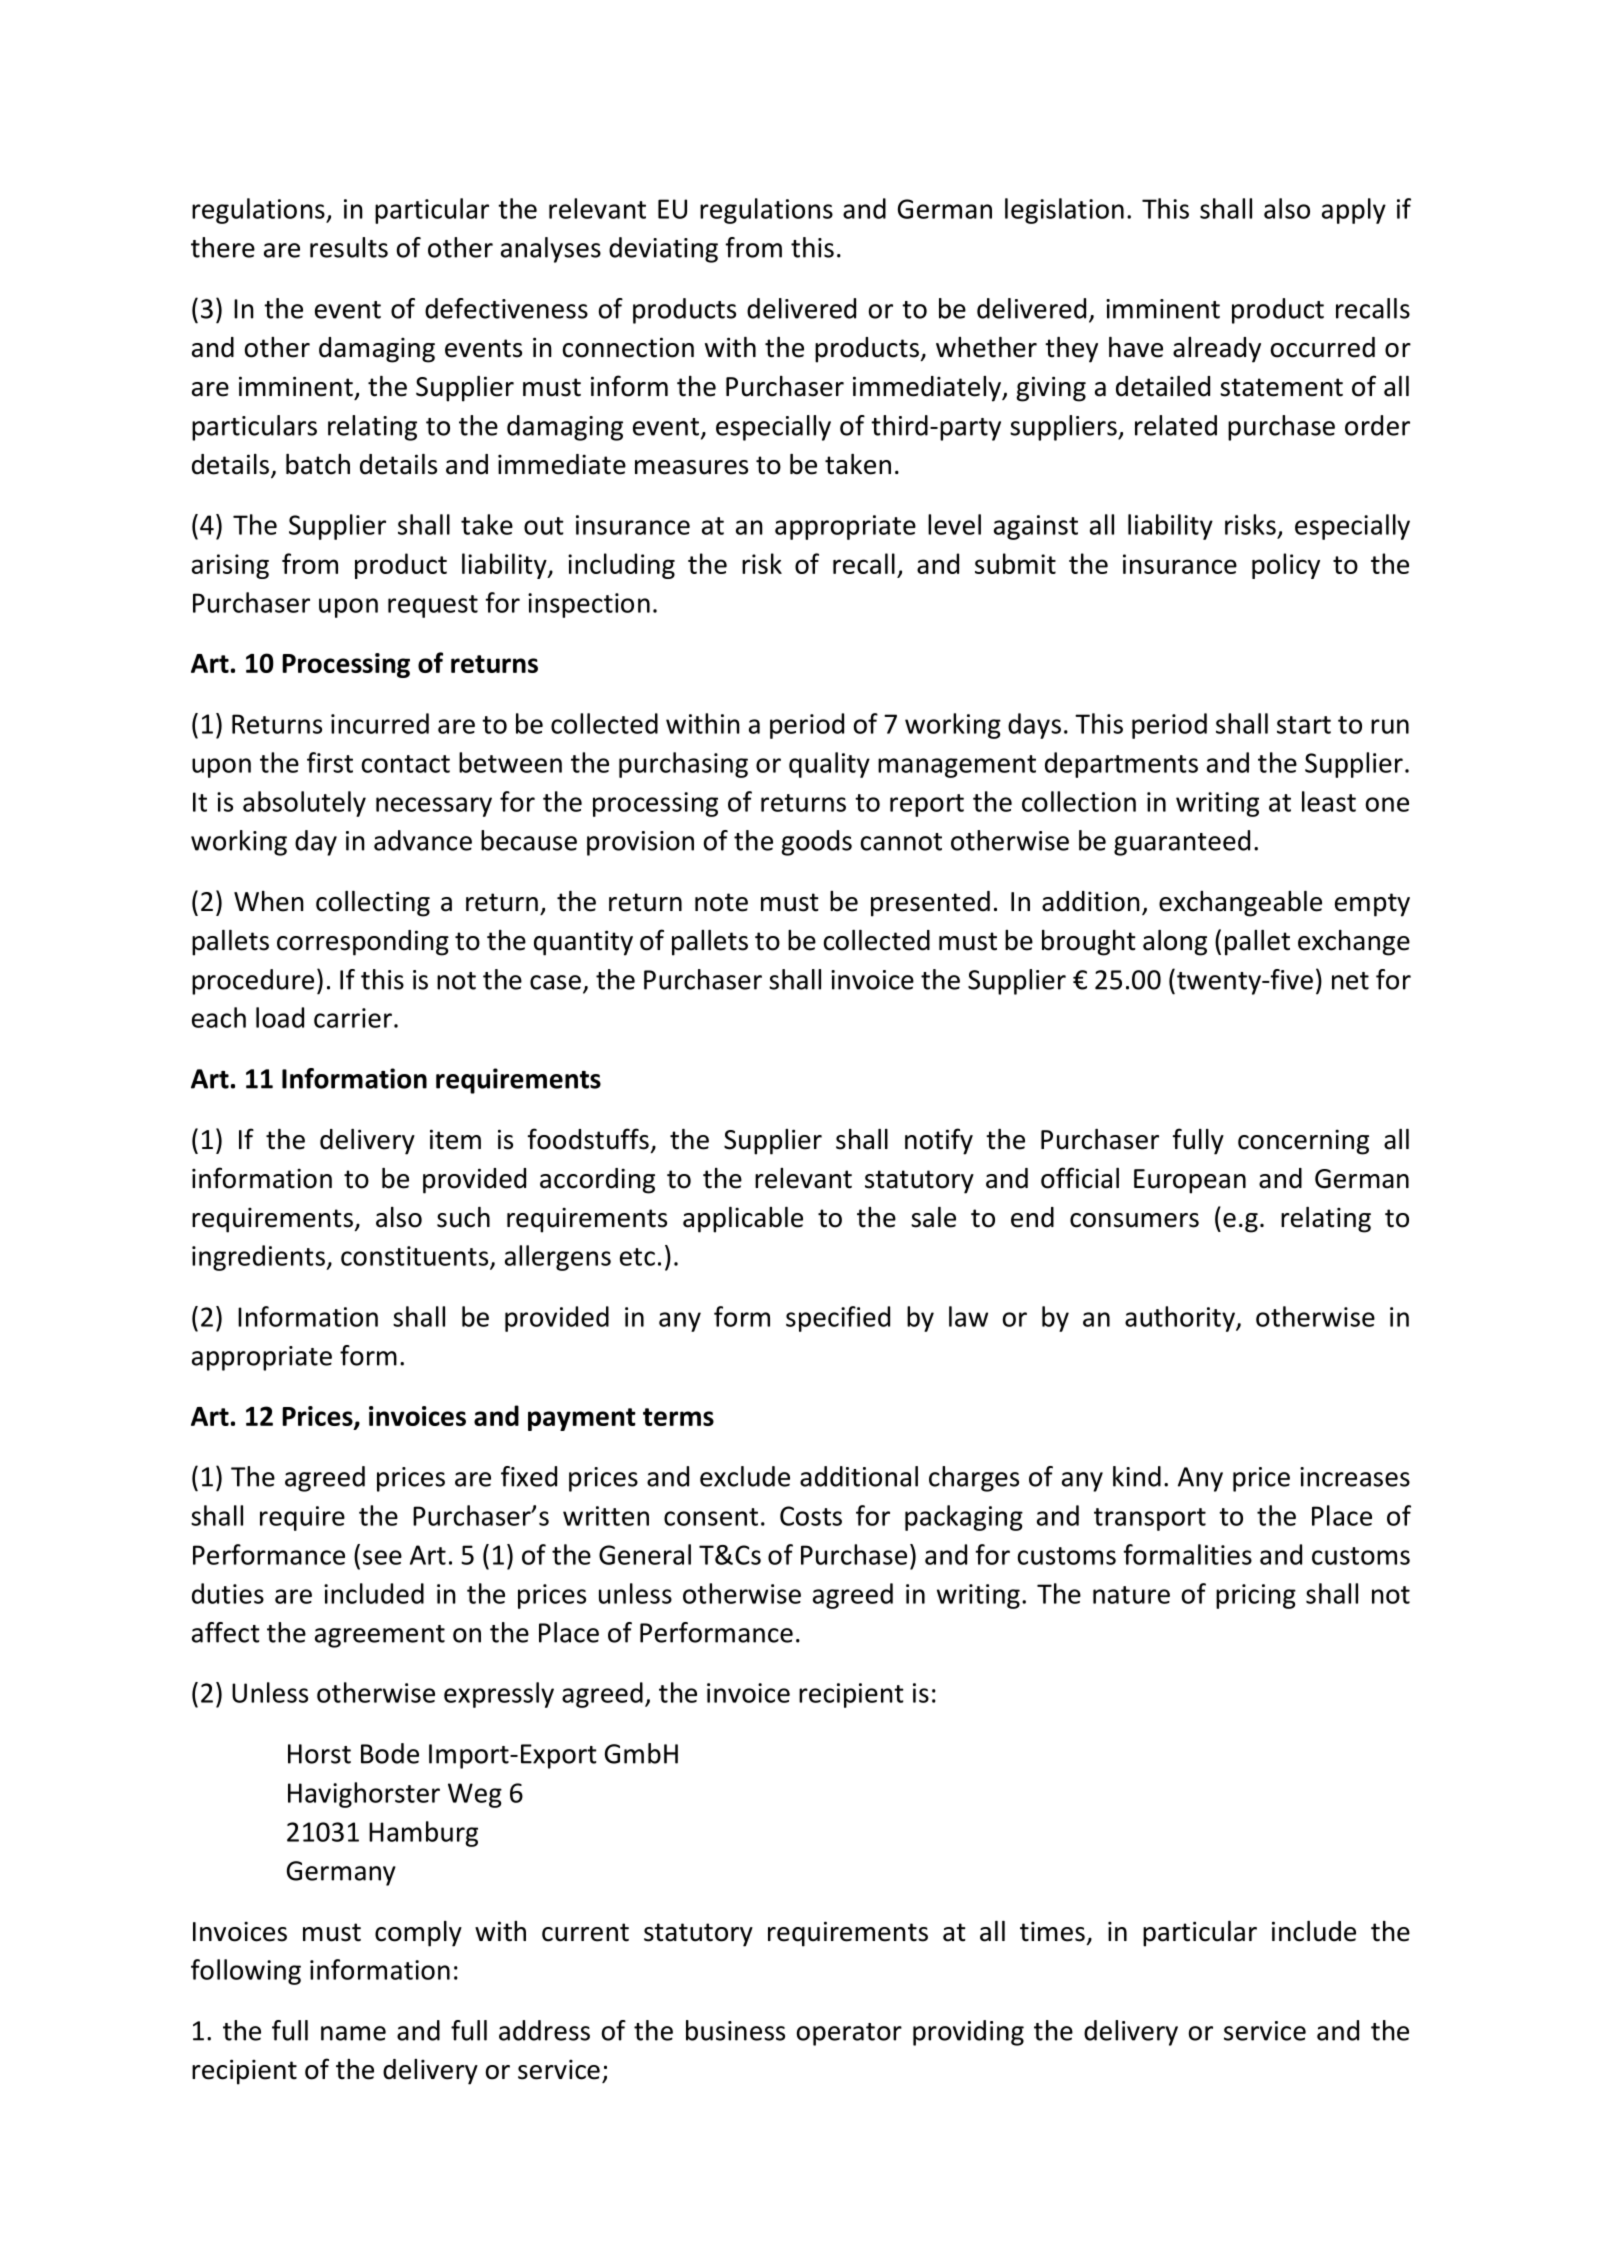 This screenshot has height=2265, width=1601. I want to click on already, so click(1217, 350).
